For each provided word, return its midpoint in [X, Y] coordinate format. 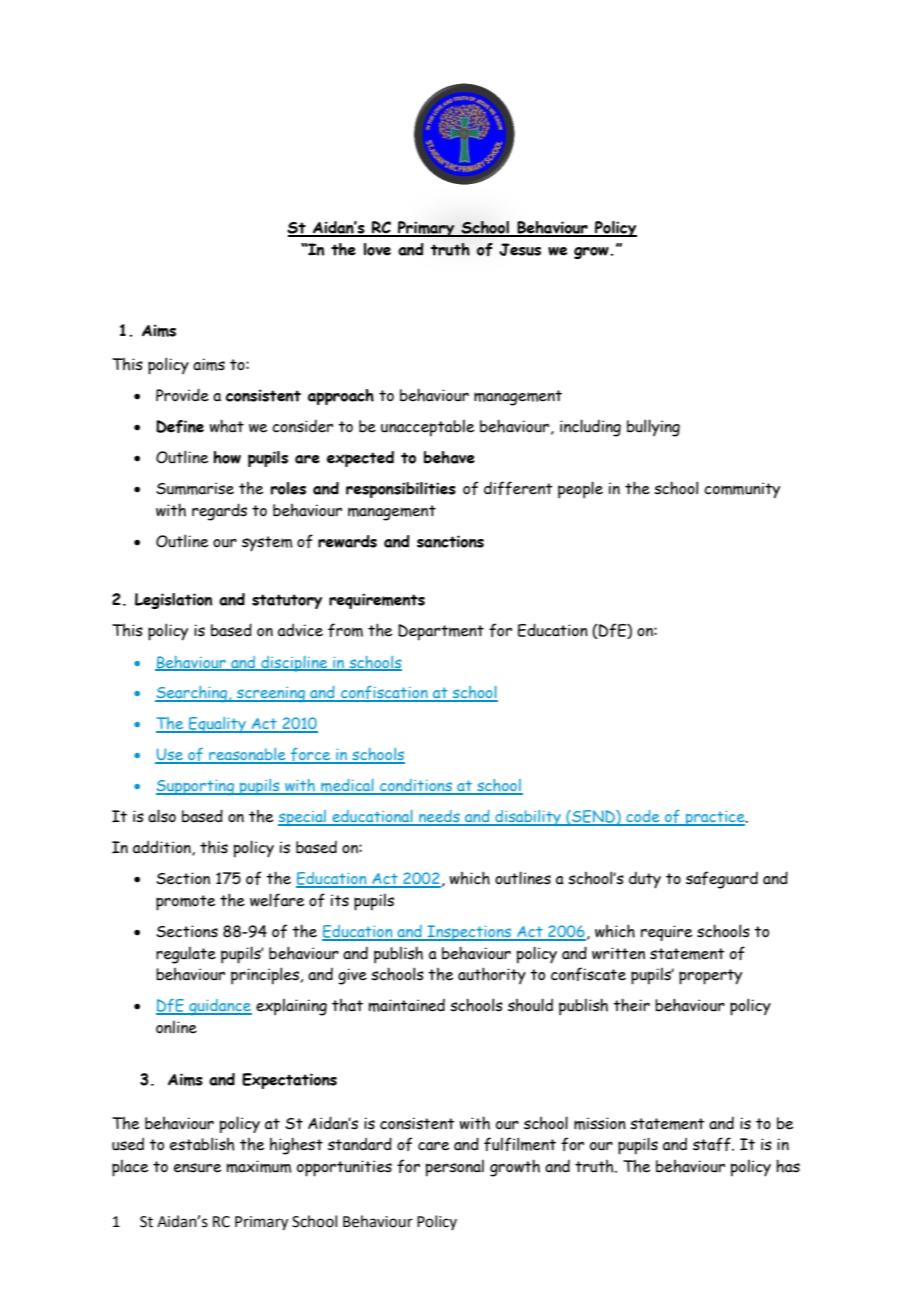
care [434, 1146]
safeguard [722, 880]
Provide [182, 395]
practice [715, 818]
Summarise [195, 488]
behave [449, 457]
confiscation [384, 694]
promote [186, 903]
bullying [653, 428]
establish [202, 1144]
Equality [217, 725]
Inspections [469, 933]
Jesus [520, 249]
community [742, 490]
